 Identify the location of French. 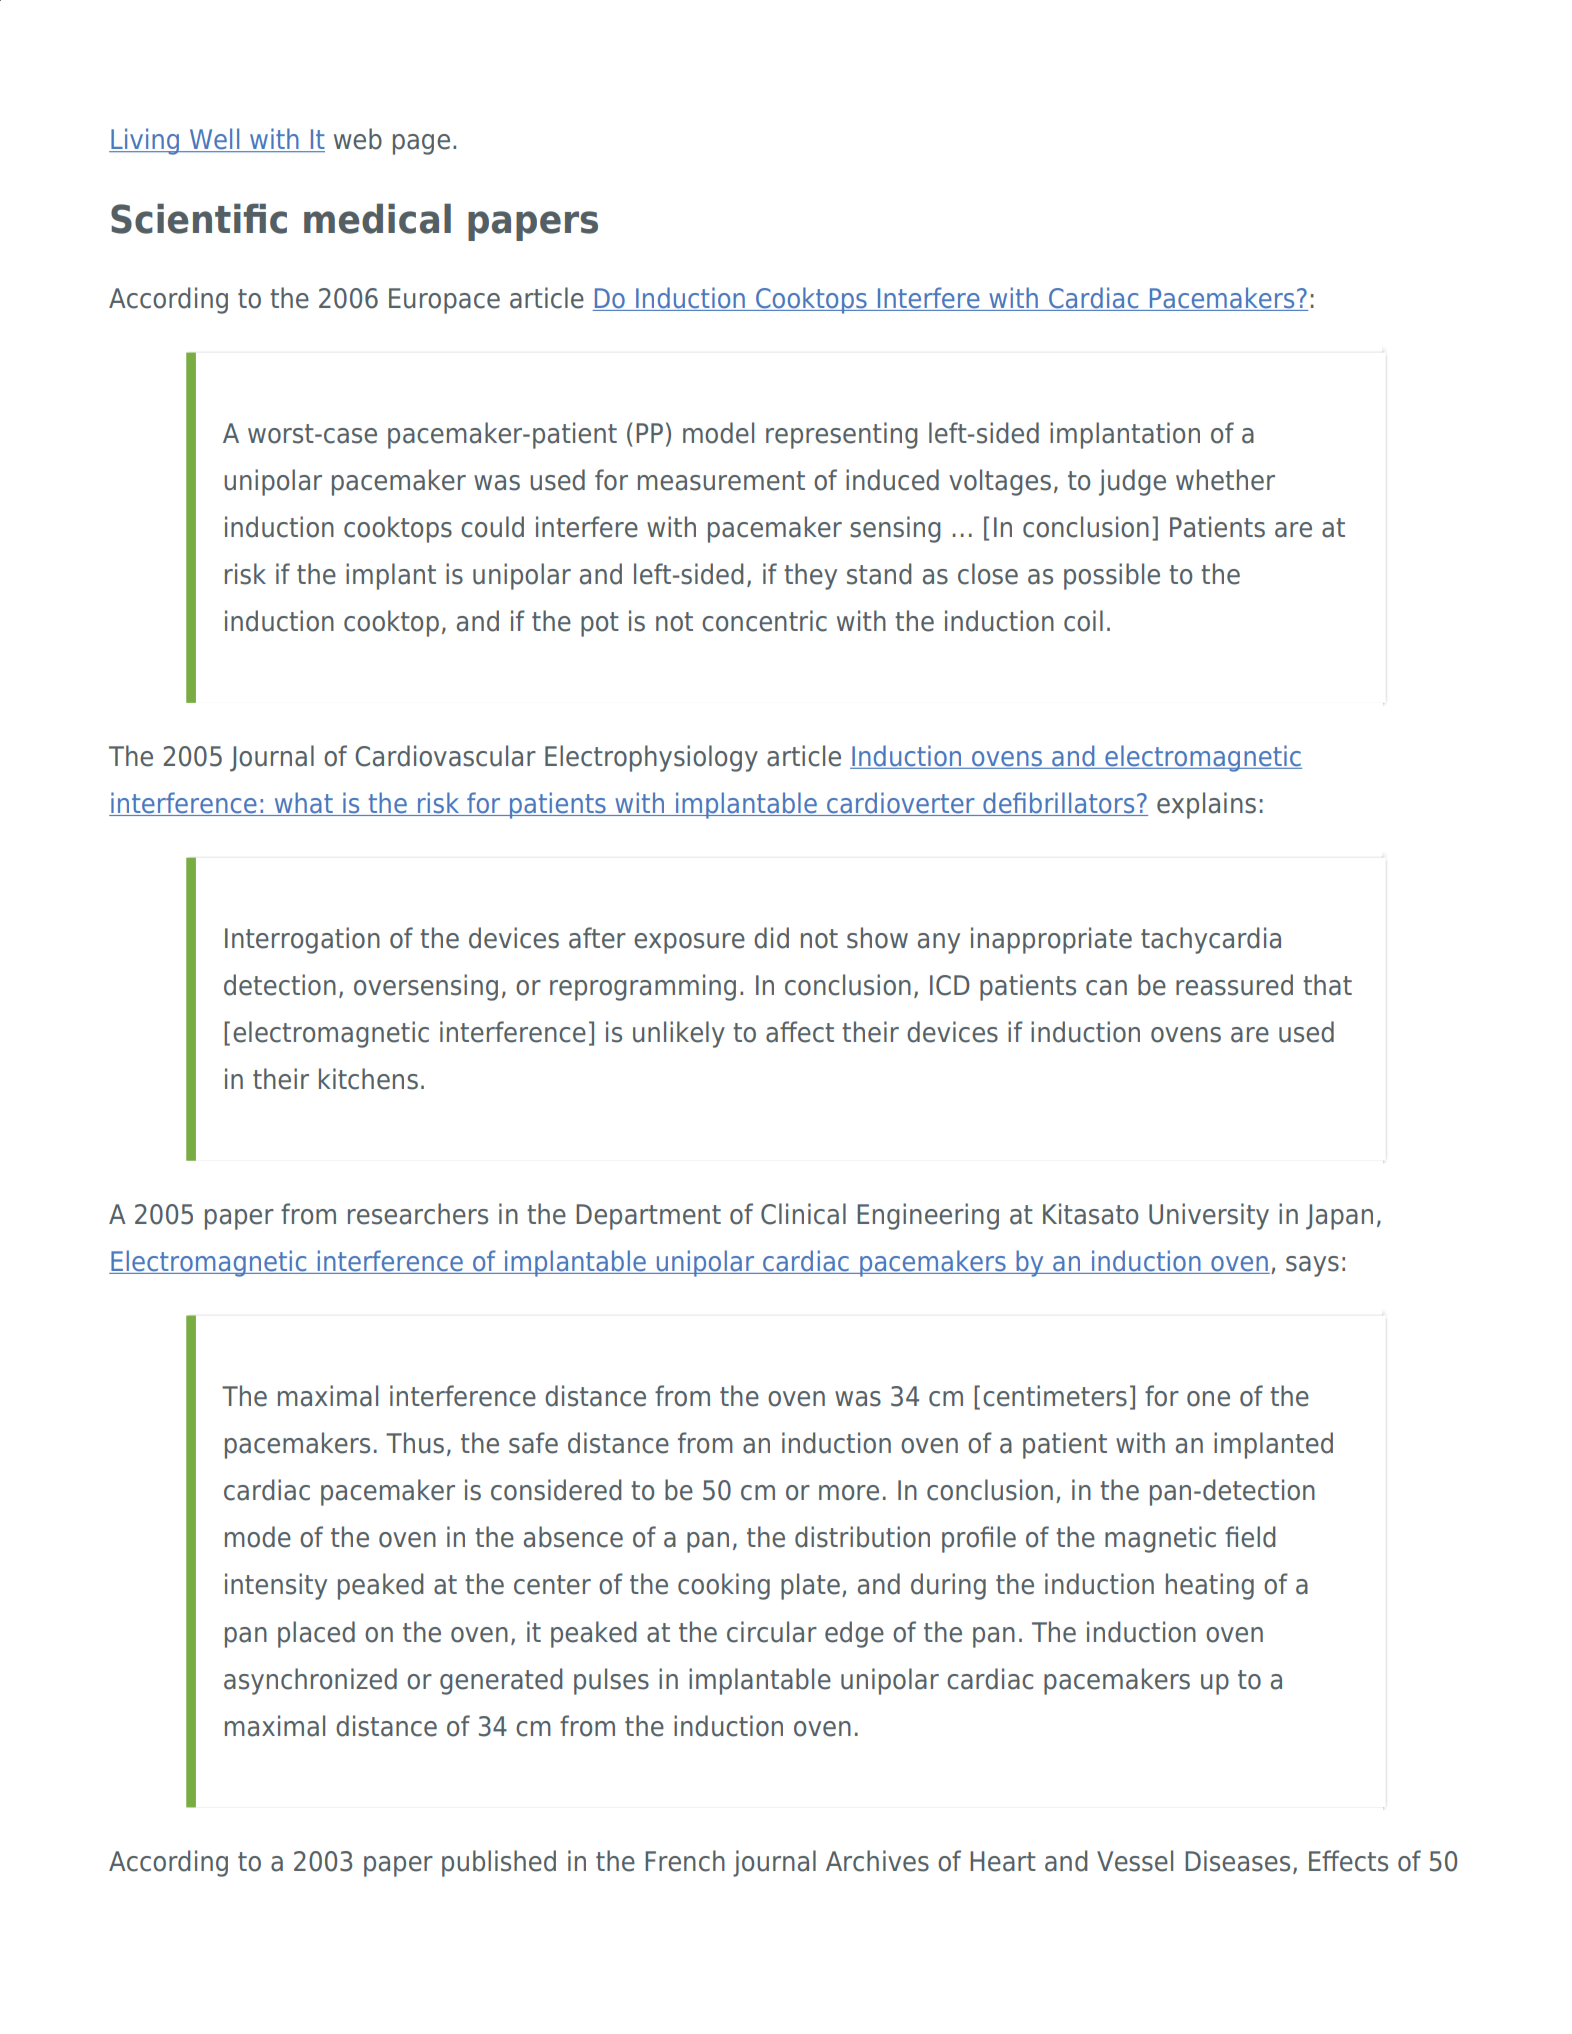
(685, 1861).
